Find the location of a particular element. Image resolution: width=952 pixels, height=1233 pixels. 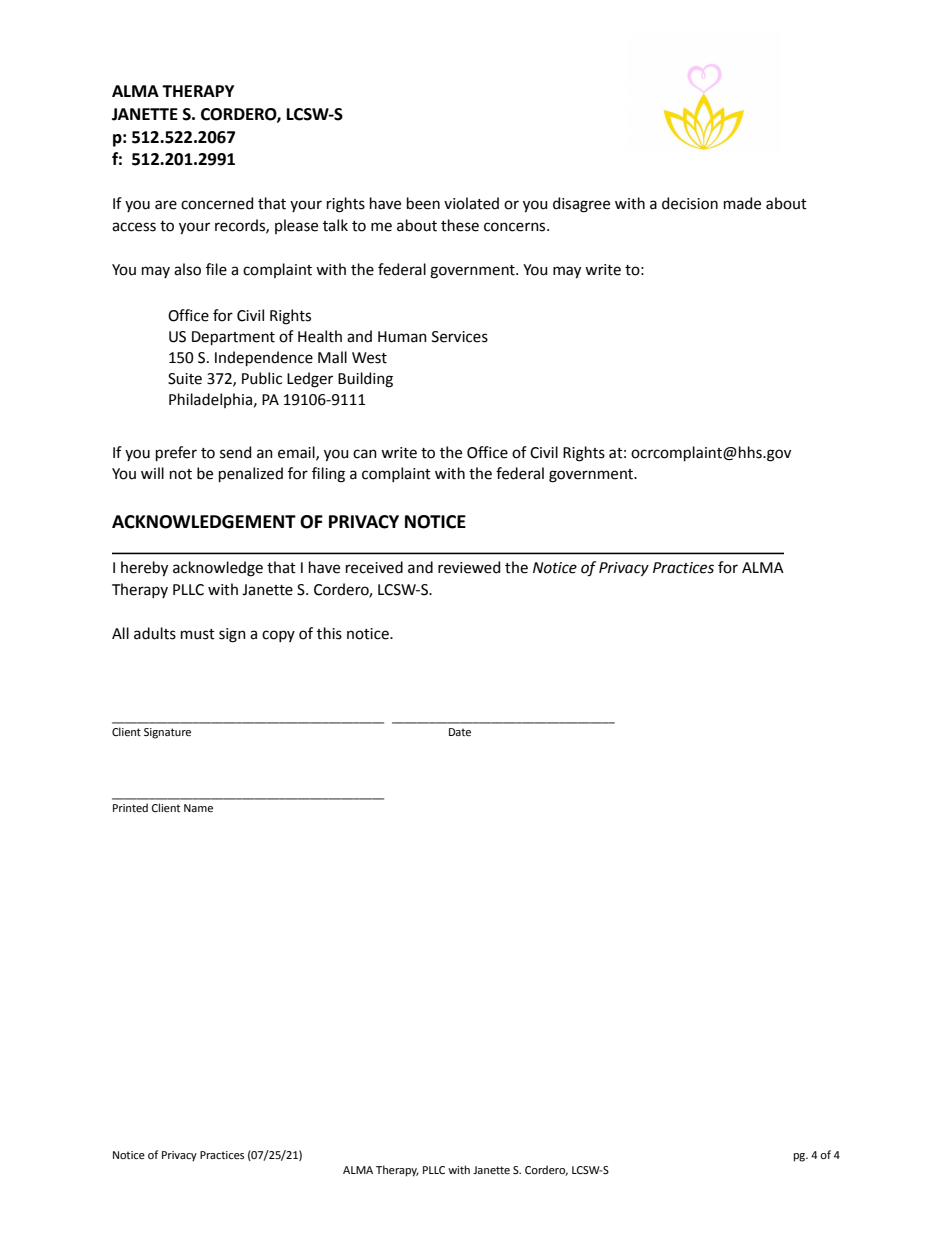

Services is located at coordinates (460, 337).
